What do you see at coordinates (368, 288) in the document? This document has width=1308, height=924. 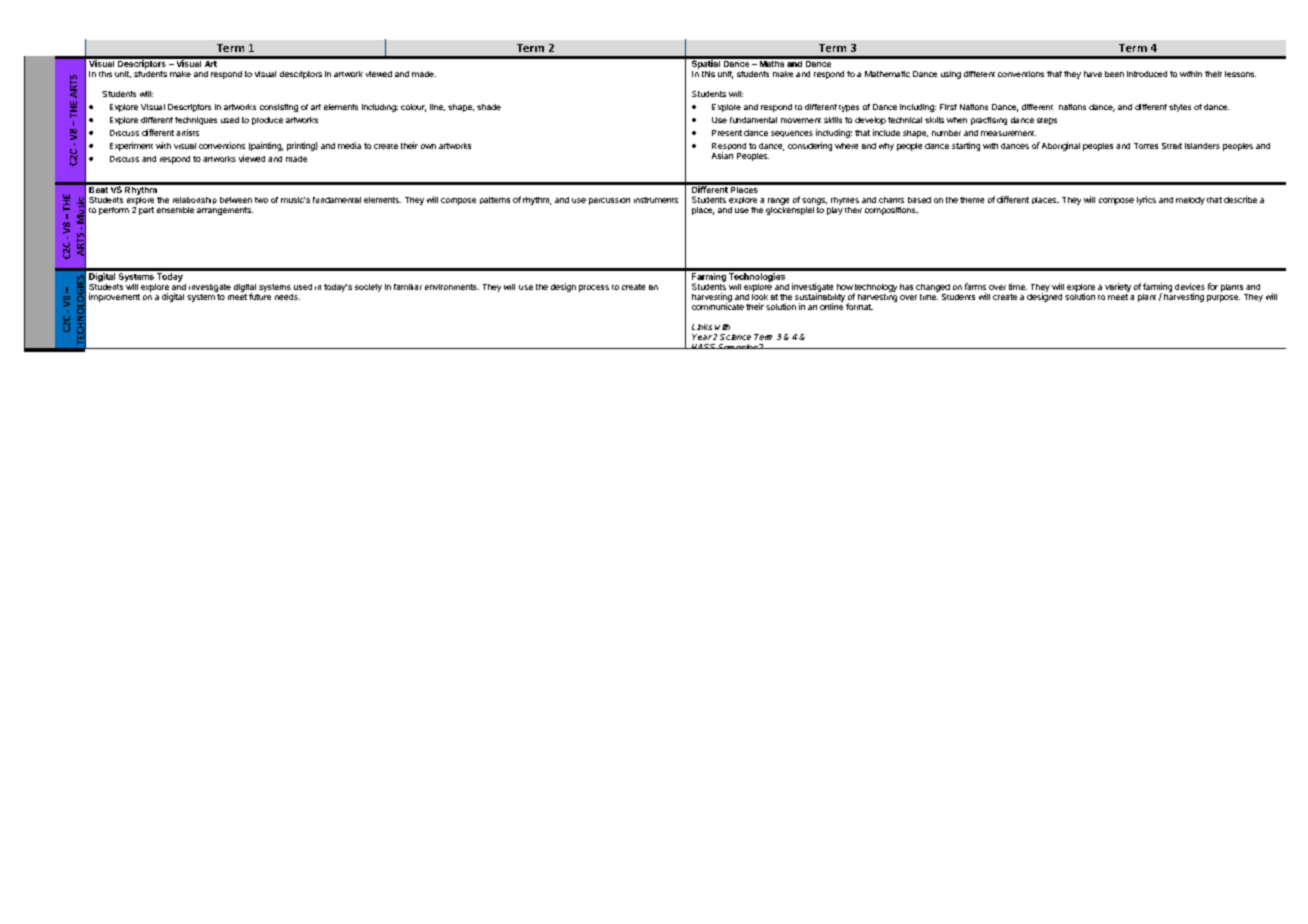 I see `society` at bounding box center [368, 288].
